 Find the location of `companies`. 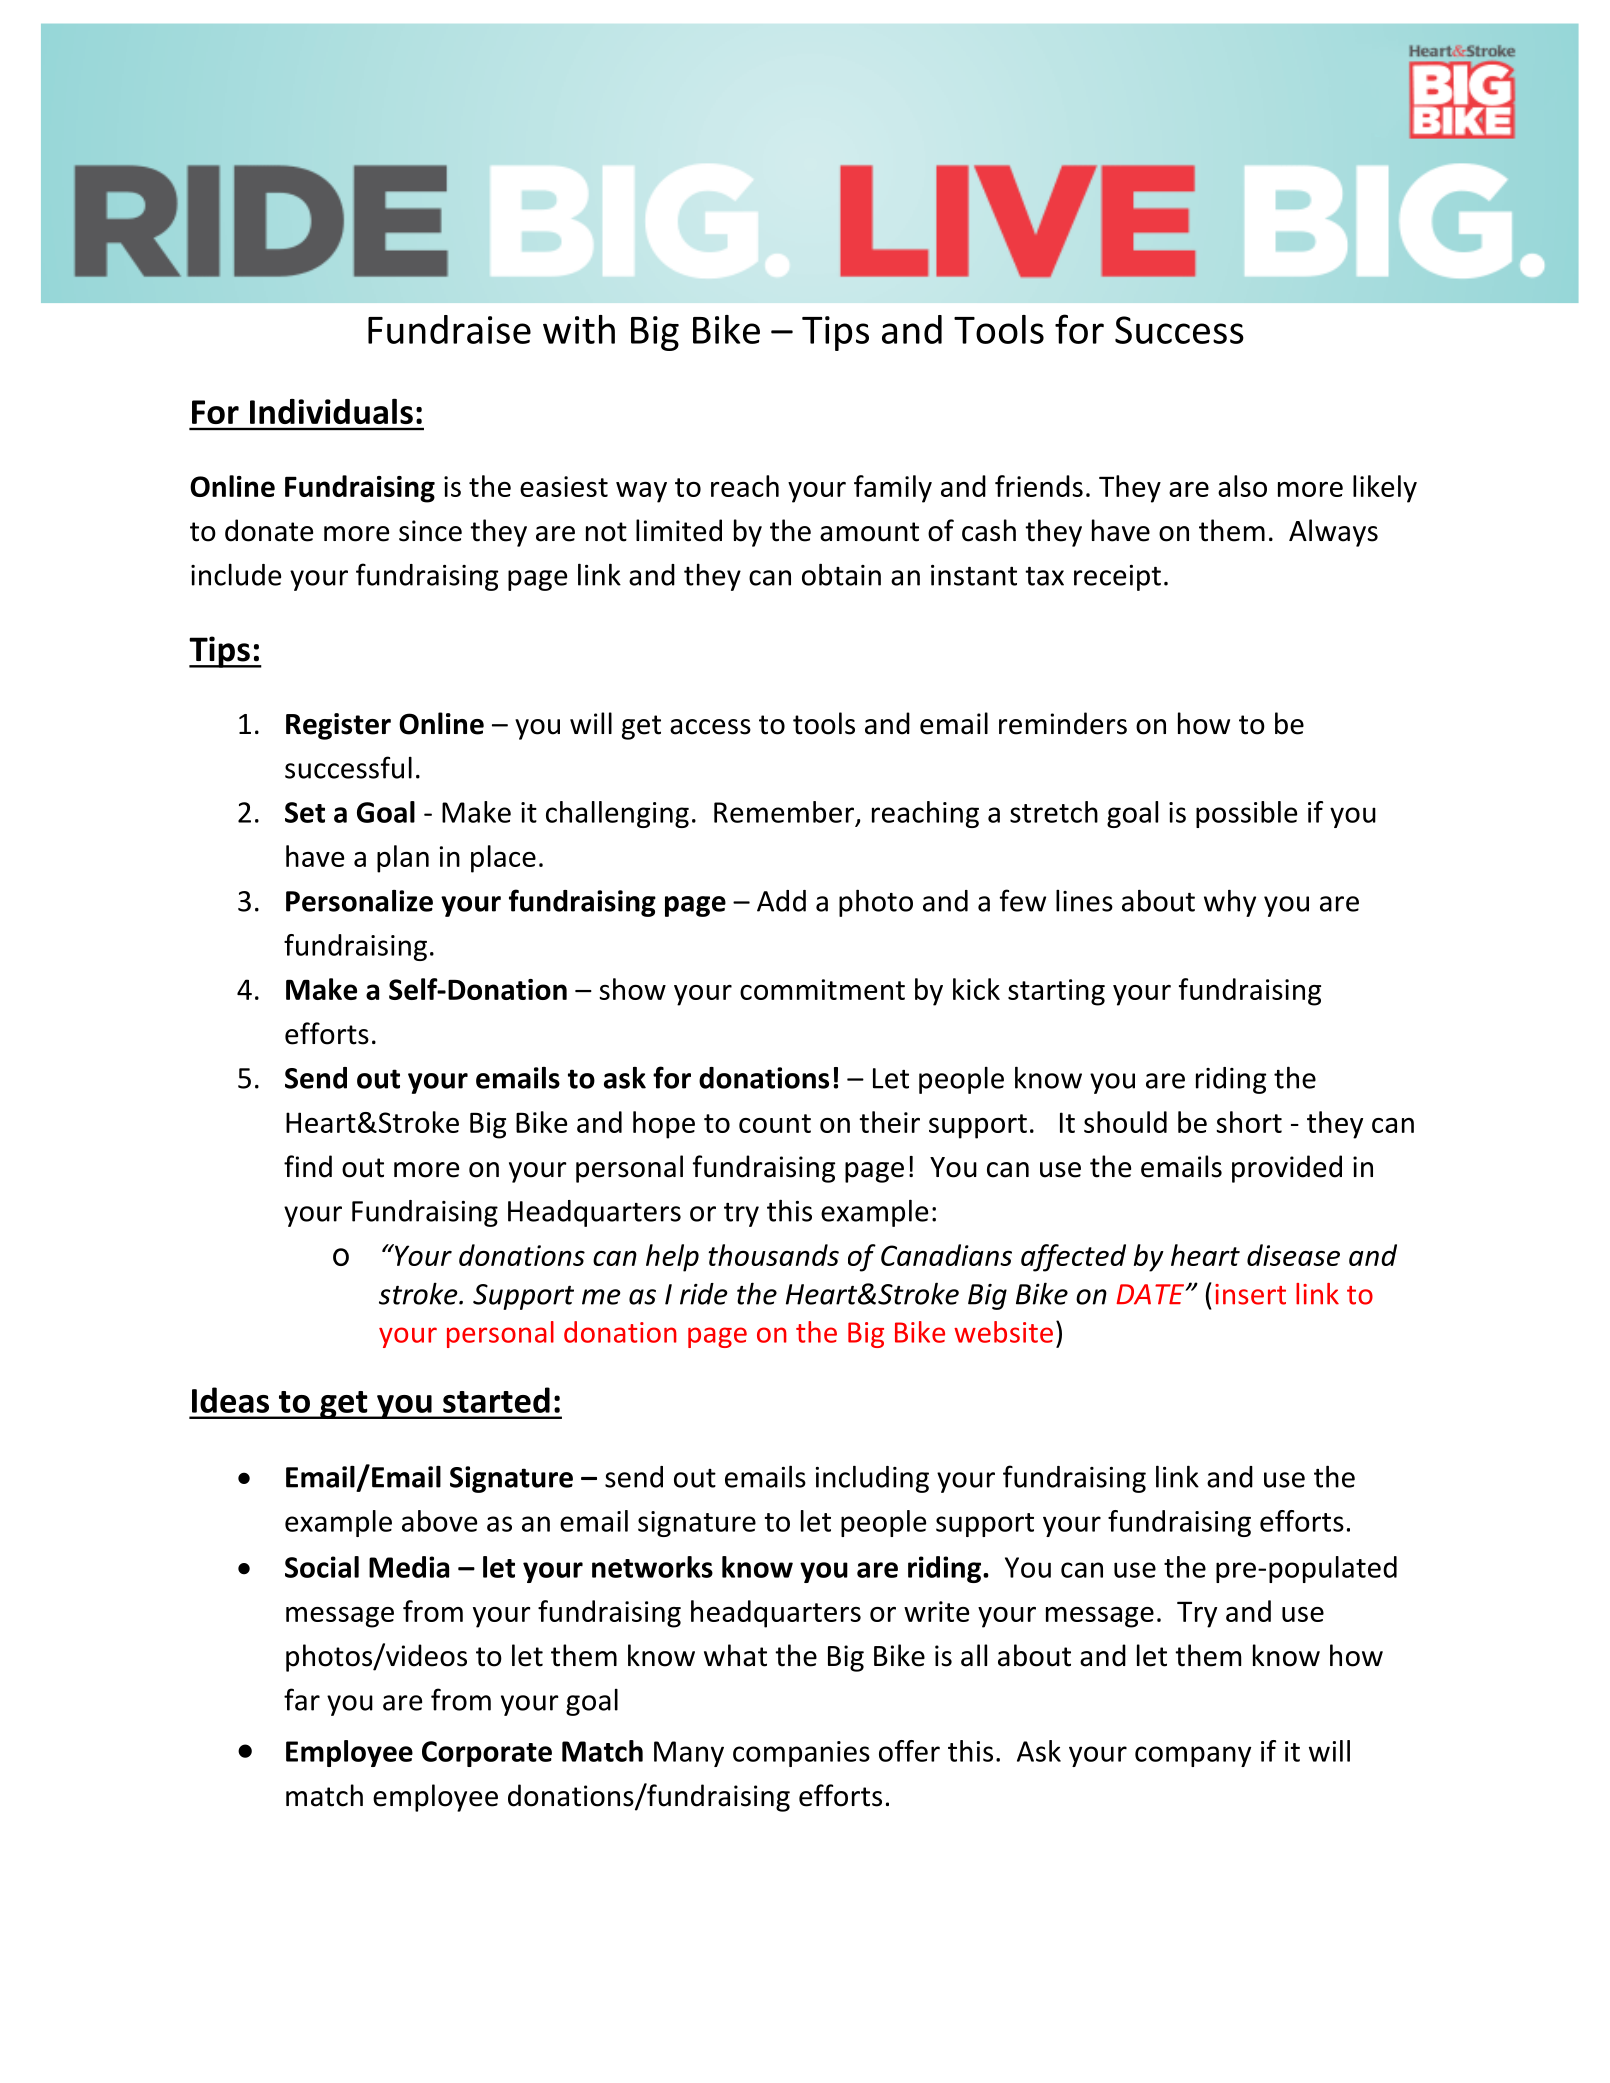

companies is located at coordinates (801, 1754).
